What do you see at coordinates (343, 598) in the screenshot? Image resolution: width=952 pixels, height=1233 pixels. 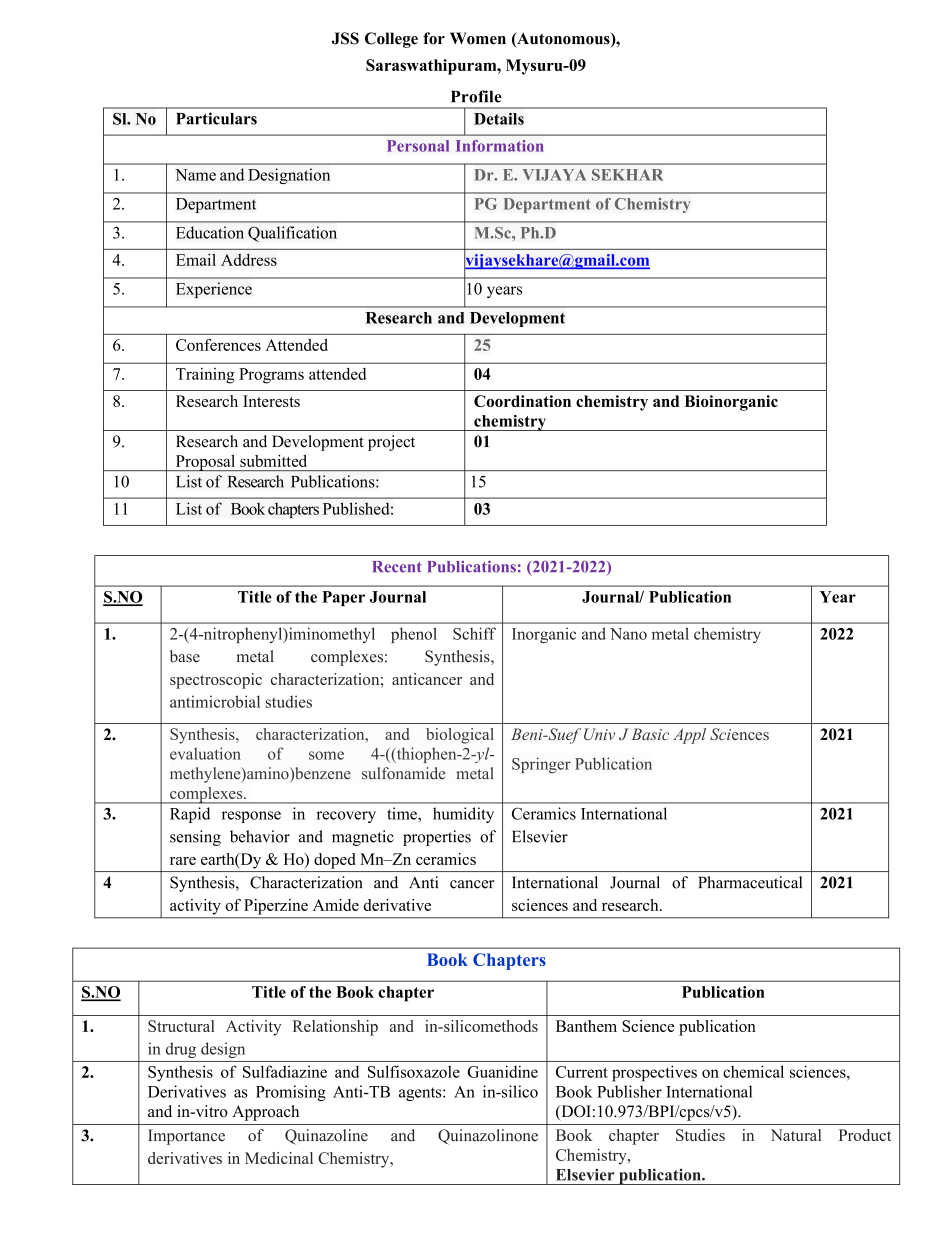 I see `Paper` at bounding box center [343, 598].
